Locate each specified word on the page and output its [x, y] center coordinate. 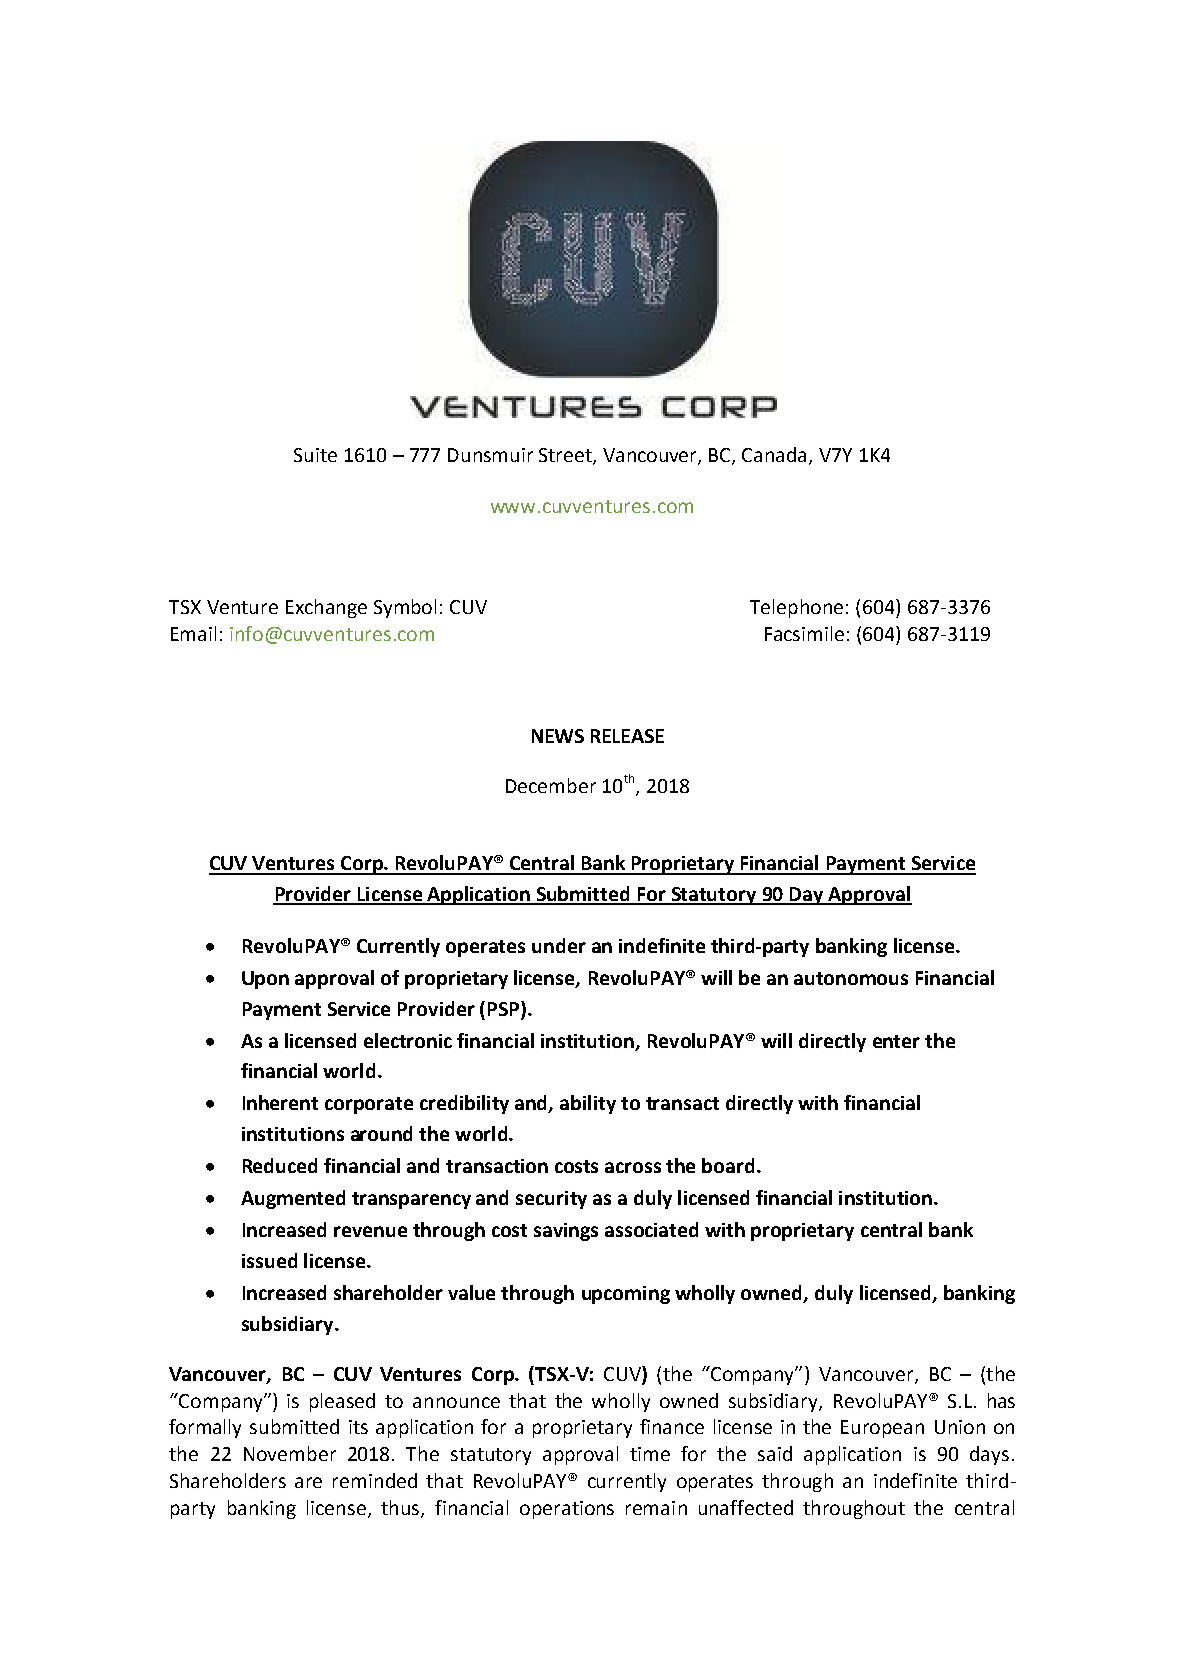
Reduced [280, 1165]
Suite [315, 455]
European [882, 1429]
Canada [774, 454]
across [633, 1167]
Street [566, 456]
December [551, 785]
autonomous [851, 978]
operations [567, 1510]
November [290, 1453]
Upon [265, 980]
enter [896, 1041]
